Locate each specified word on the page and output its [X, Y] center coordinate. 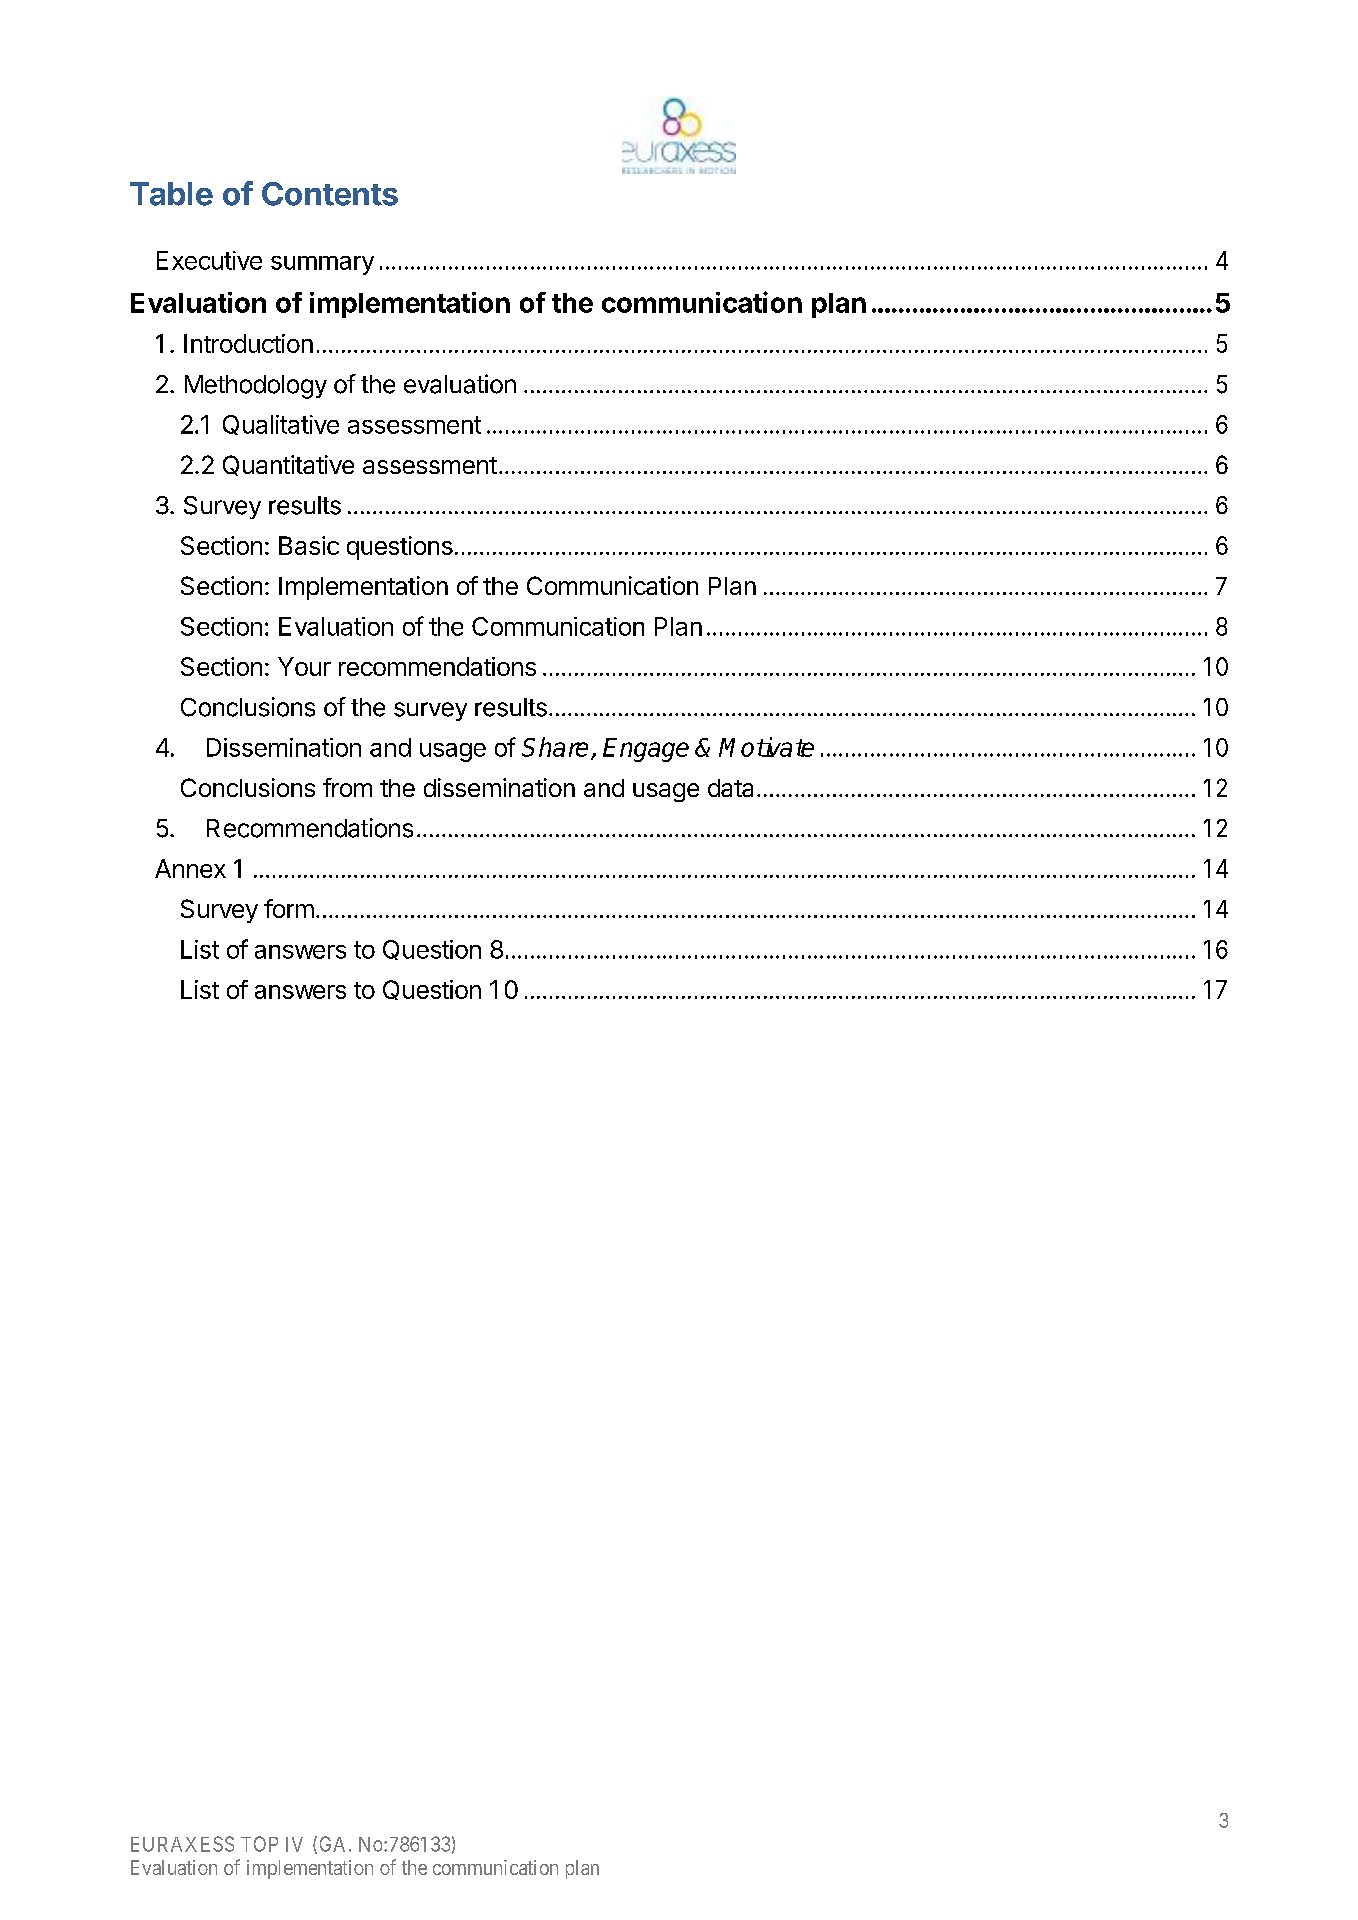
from [347, 787]
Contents [330, 194]
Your [304, 666]
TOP [259, 1844]
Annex [190, 868]
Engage [646, 750]
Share [555, 747]
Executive [209, 260]
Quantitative [288, 465]
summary [322, 265]
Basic [309, 545]
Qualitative [281, 425]
